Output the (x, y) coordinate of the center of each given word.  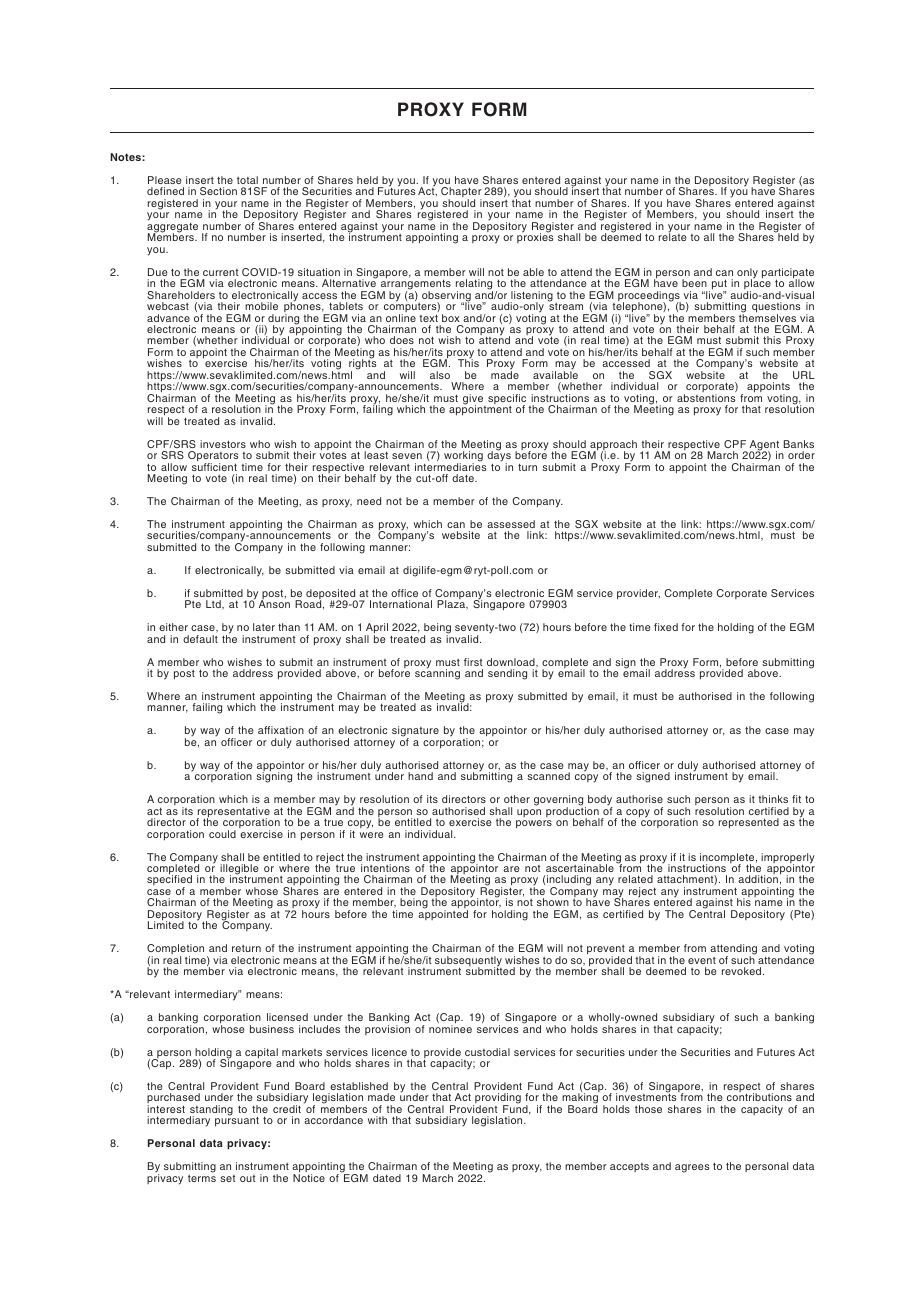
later (264, 627)
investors (223, 444)
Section (218, 191)
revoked (743, 971)
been (694, 283)
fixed (666, 627)
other (517, 799)
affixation (281, 730)
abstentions (706, 398)
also (440, 375)
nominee (450, 1029)
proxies (535, 237)
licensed (287, 1017)
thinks (773, 799)
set (227, 1178)
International (401, 604)
